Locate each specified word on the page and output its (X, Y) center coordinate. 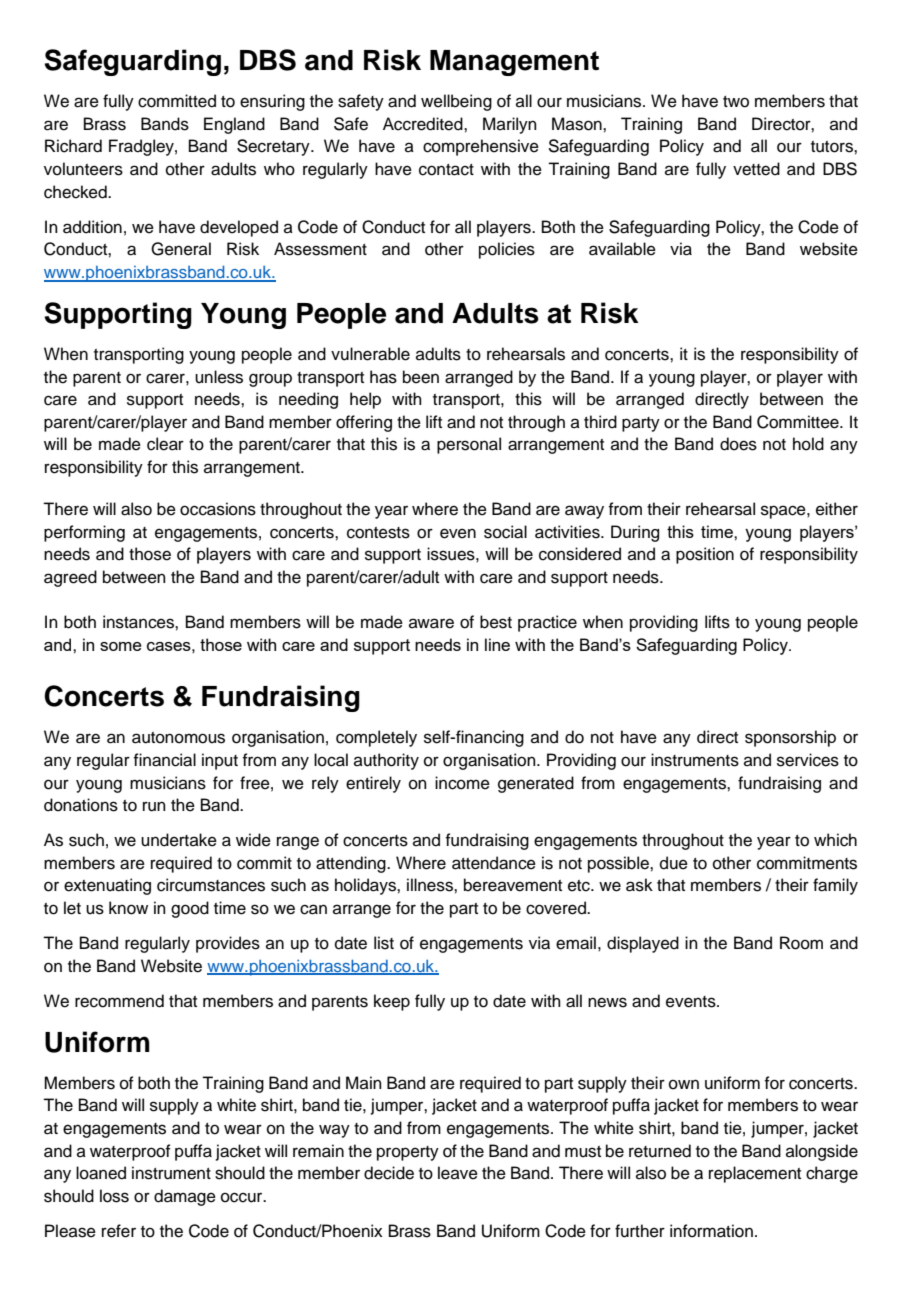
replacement (755, 1174)
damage (185, 1197)
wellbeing (456, 102)
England (234, 125)
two (736, 102)
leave (458, 1173)
